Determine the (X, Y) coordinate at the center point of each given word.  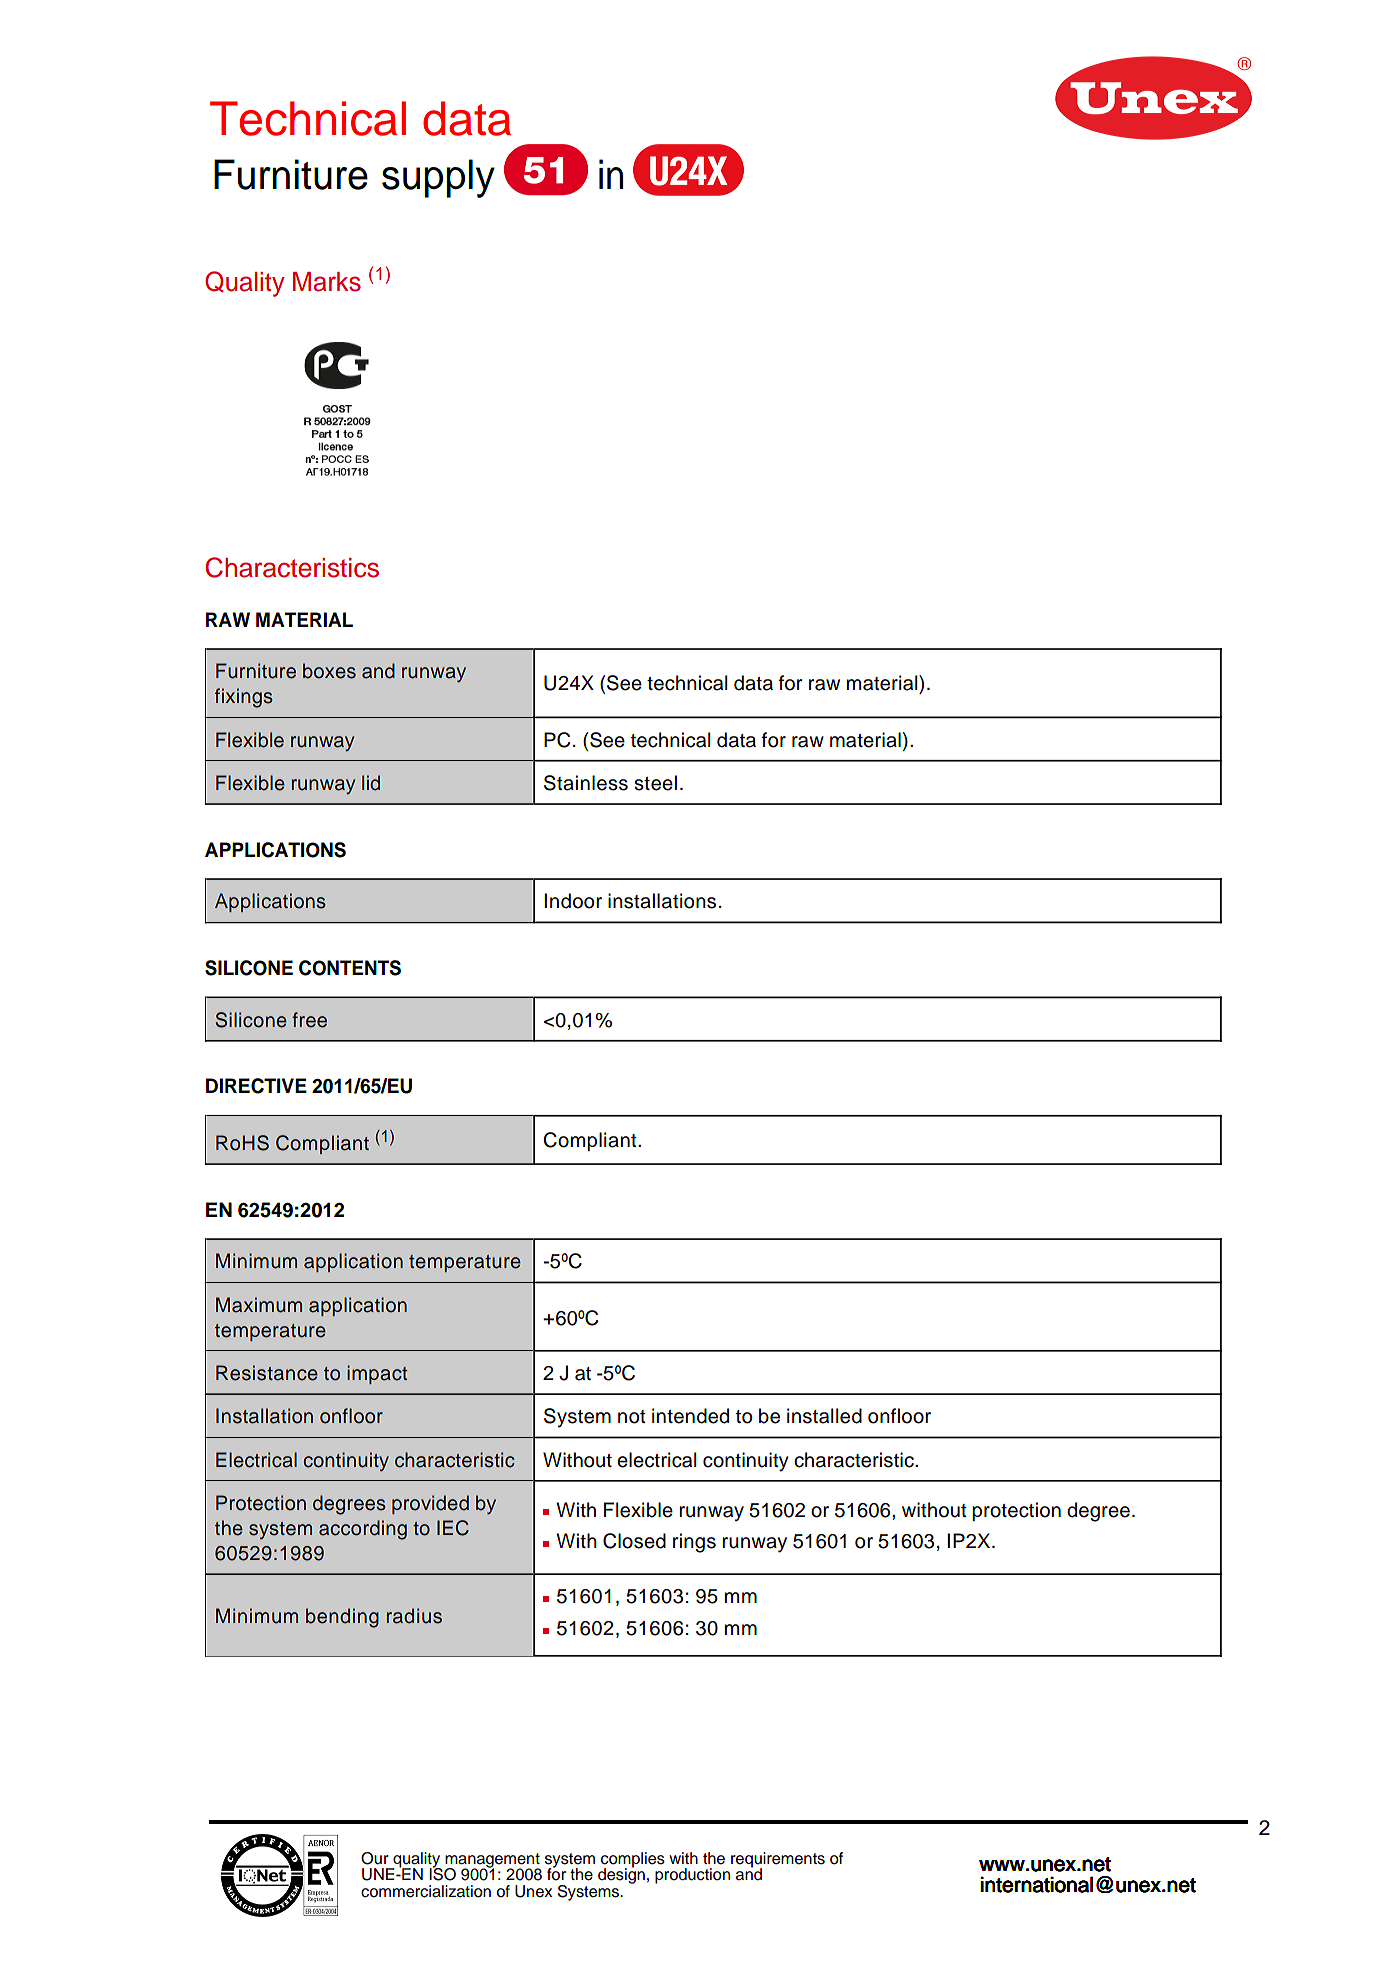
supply (438, 178)
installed (824, 1416)
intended (690, 1416)
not (632, 1417)
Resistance (267, 1373)
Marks (327, 282)
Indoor (573, 901)
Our (375, 1858)
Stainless (586, 783)
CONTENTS (350, 968)
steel (655, 783)
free (309, 1020)
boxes (329, 671)
